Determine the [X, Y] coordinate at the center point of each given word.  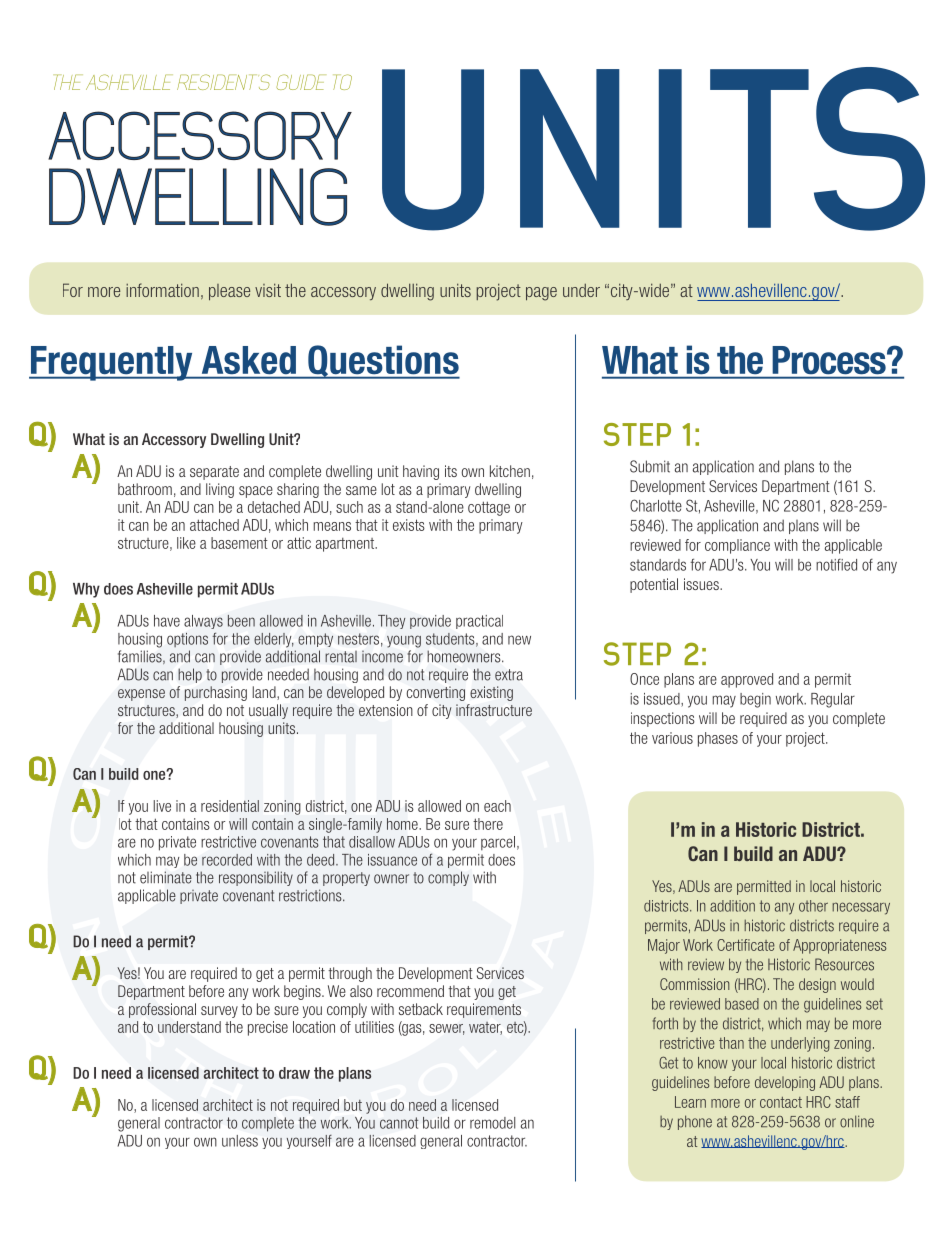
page [541, 294]
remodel [492, 1123]
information [162, 290]
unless [240, 1141]
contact [781, 1102]
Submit [650, 466]
